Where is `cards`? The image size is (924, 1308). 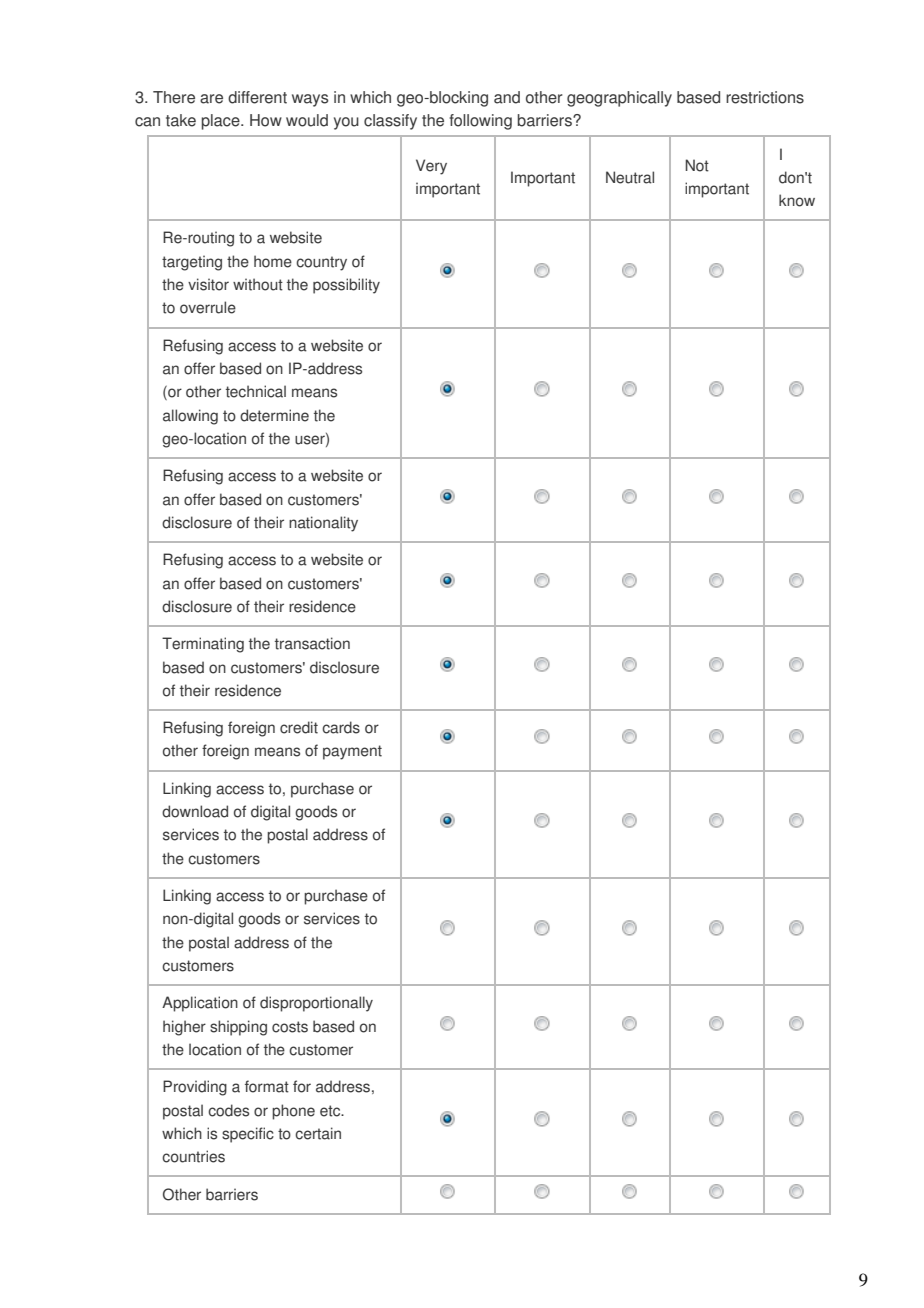 cards is located at coordinates (341, 727).
